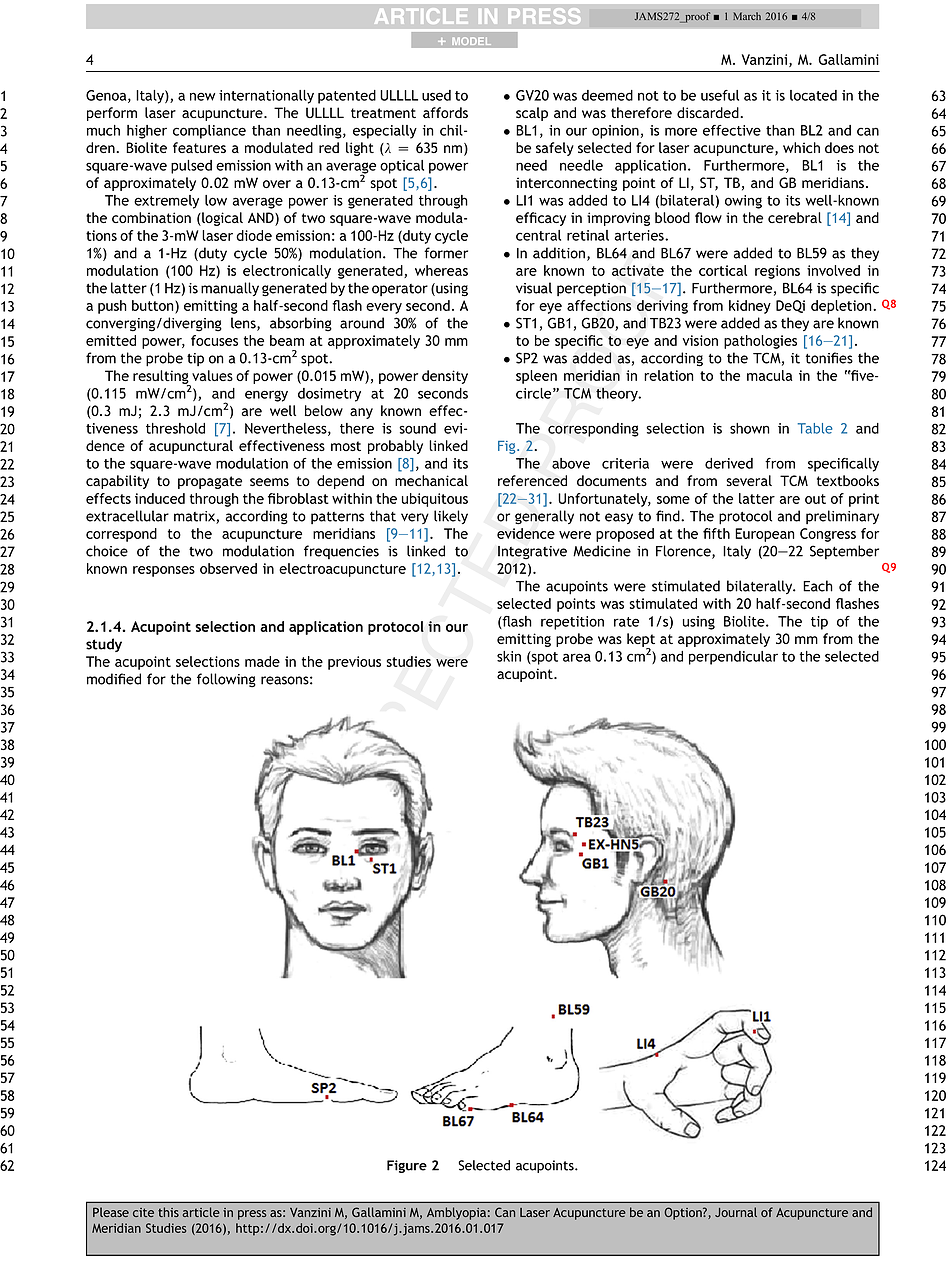  I want to click on perpendicular, so click(733, 658).
